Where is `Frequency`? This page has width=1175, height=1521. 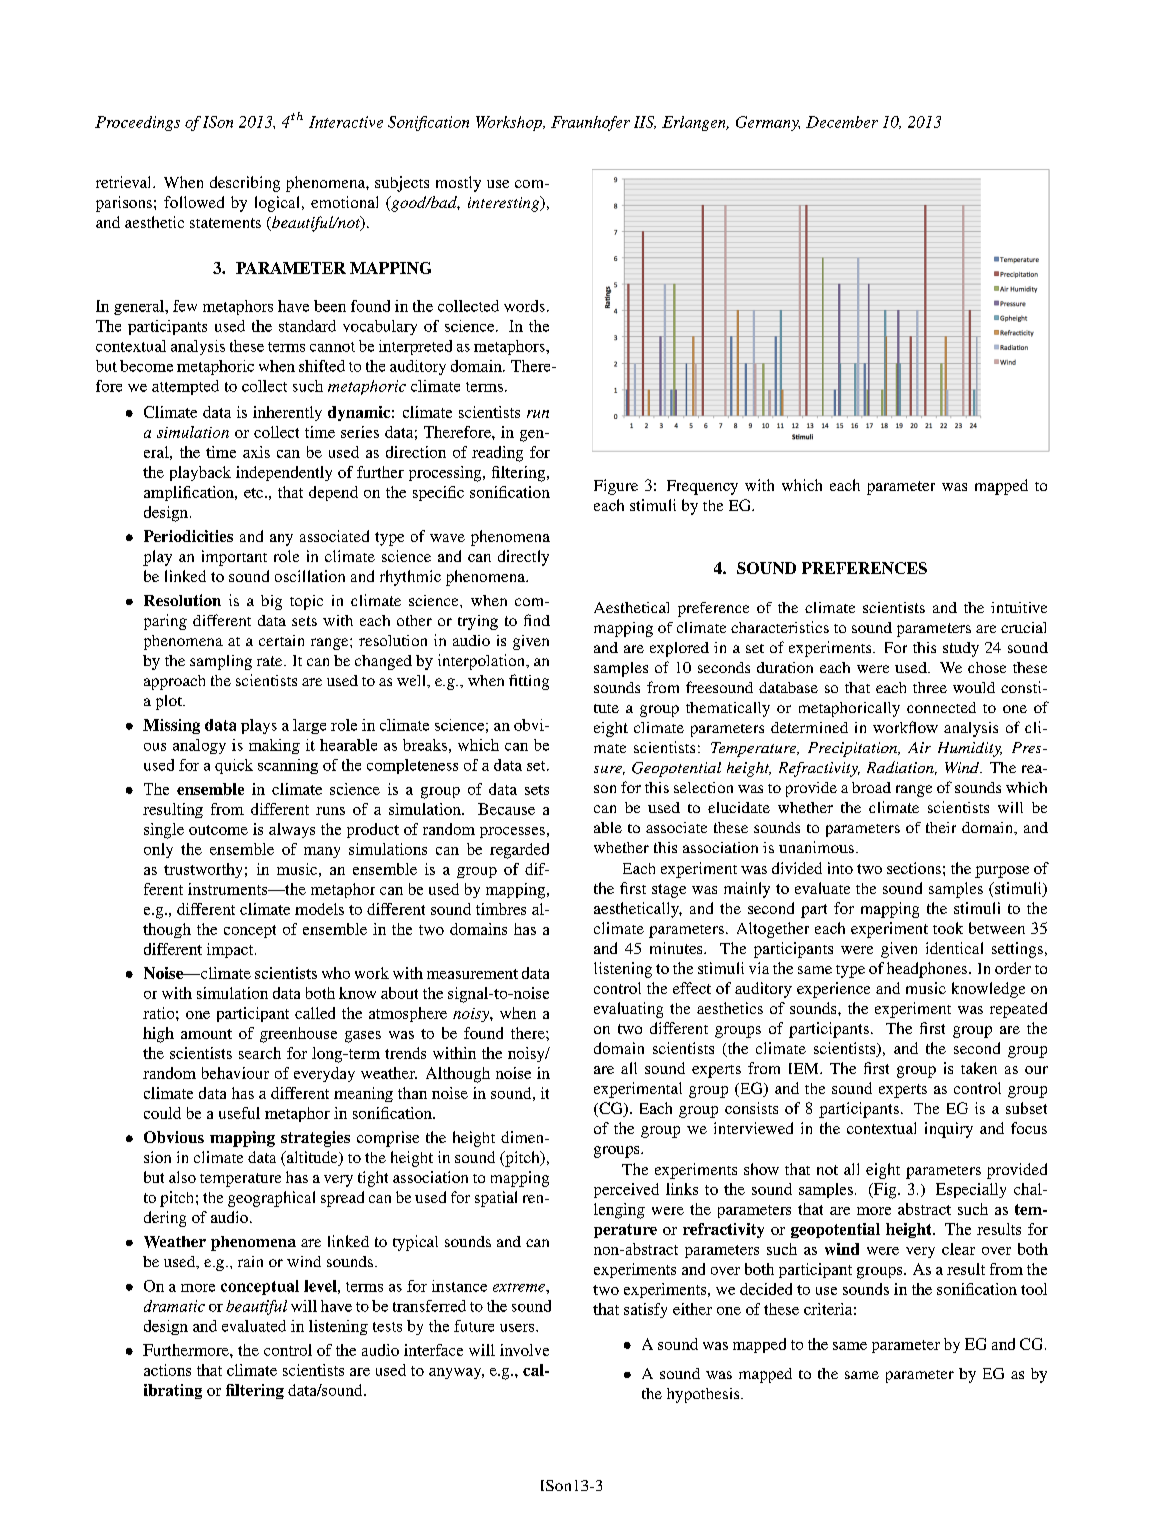
Frequency is located at coordinates (702, 487).
